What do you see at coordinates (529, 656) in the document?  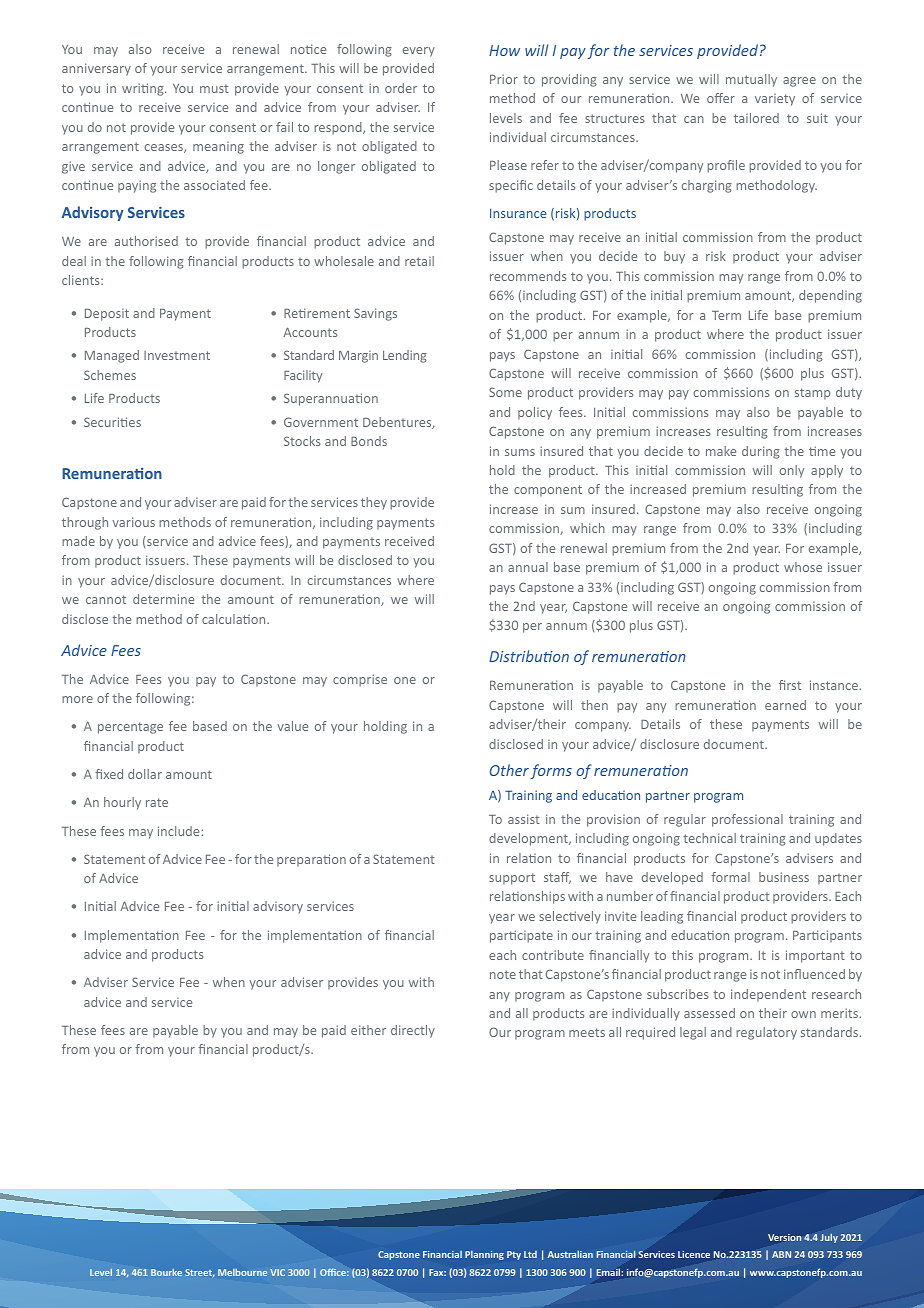 I see `Distribution` at bounding box center [529, 656].
